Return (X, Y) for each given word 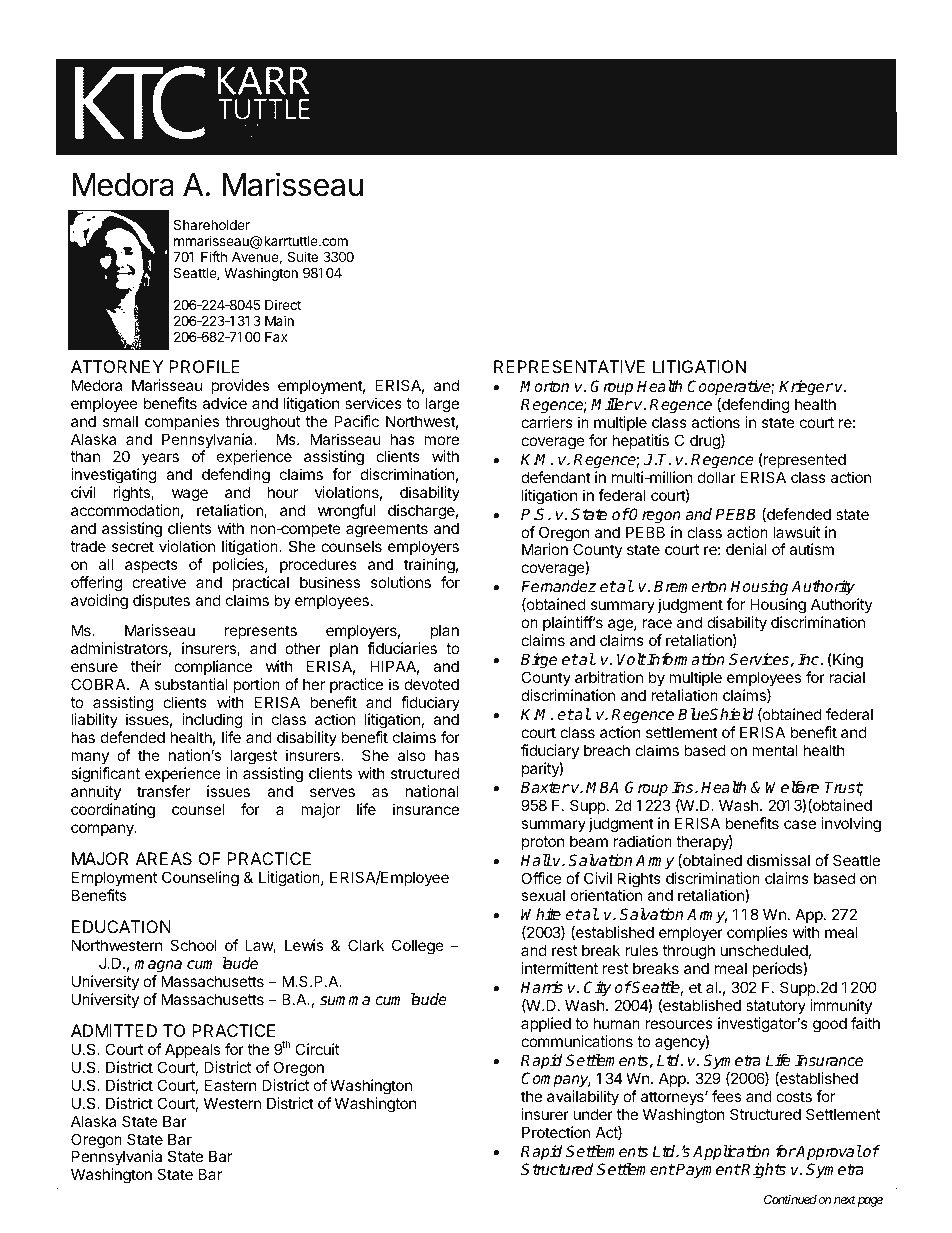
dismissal (778, 860)
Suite (302, 256)
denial (746, 549)
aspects (151, 566)
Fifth (214, 256)
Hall (536, 860)
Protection (556, 1132)
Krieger (806, 388)
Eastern (231, 1085)
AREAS (164, 858)
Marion (545, 549)
